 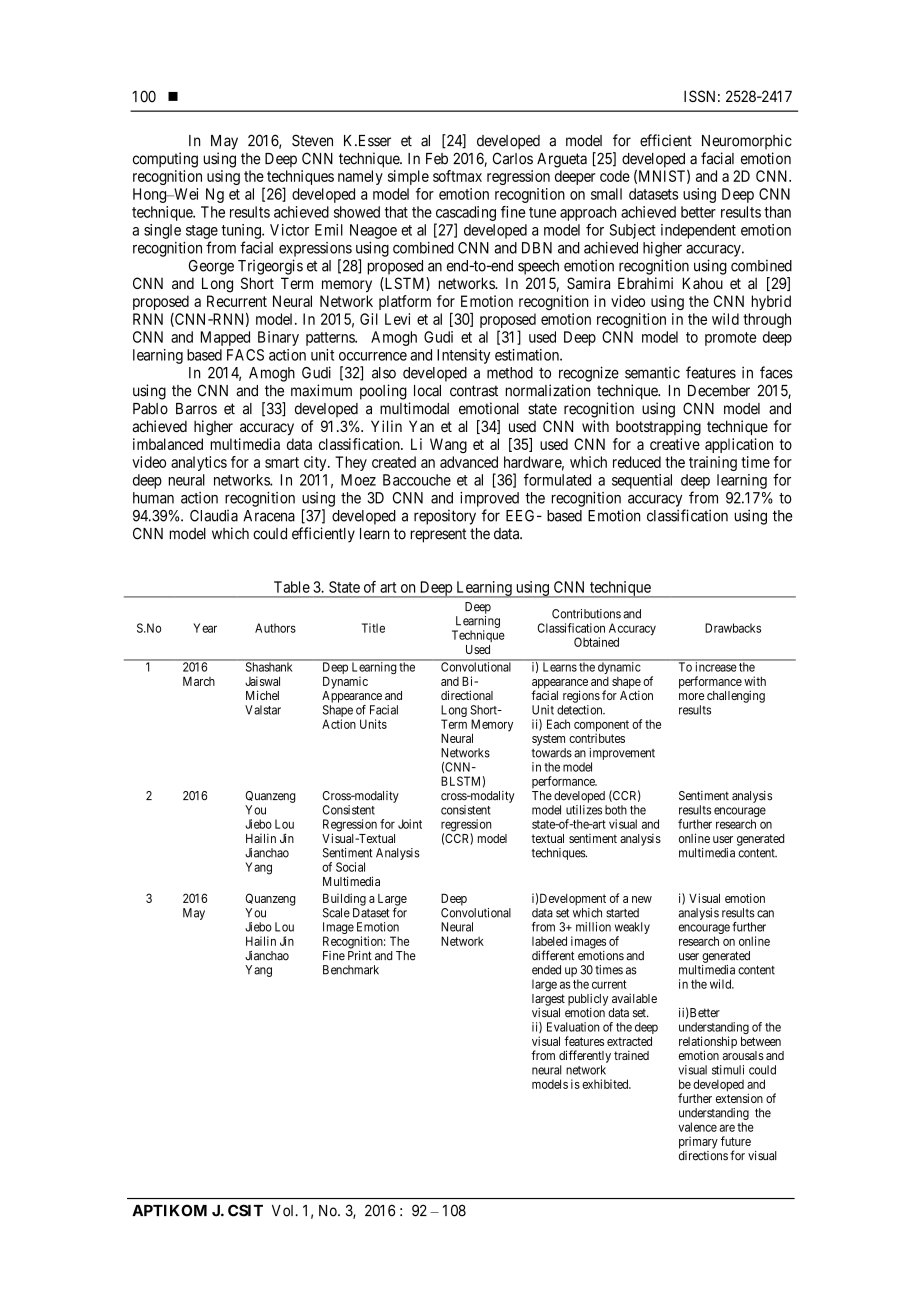 I want to click on Year, so click(x=205, y=628).
